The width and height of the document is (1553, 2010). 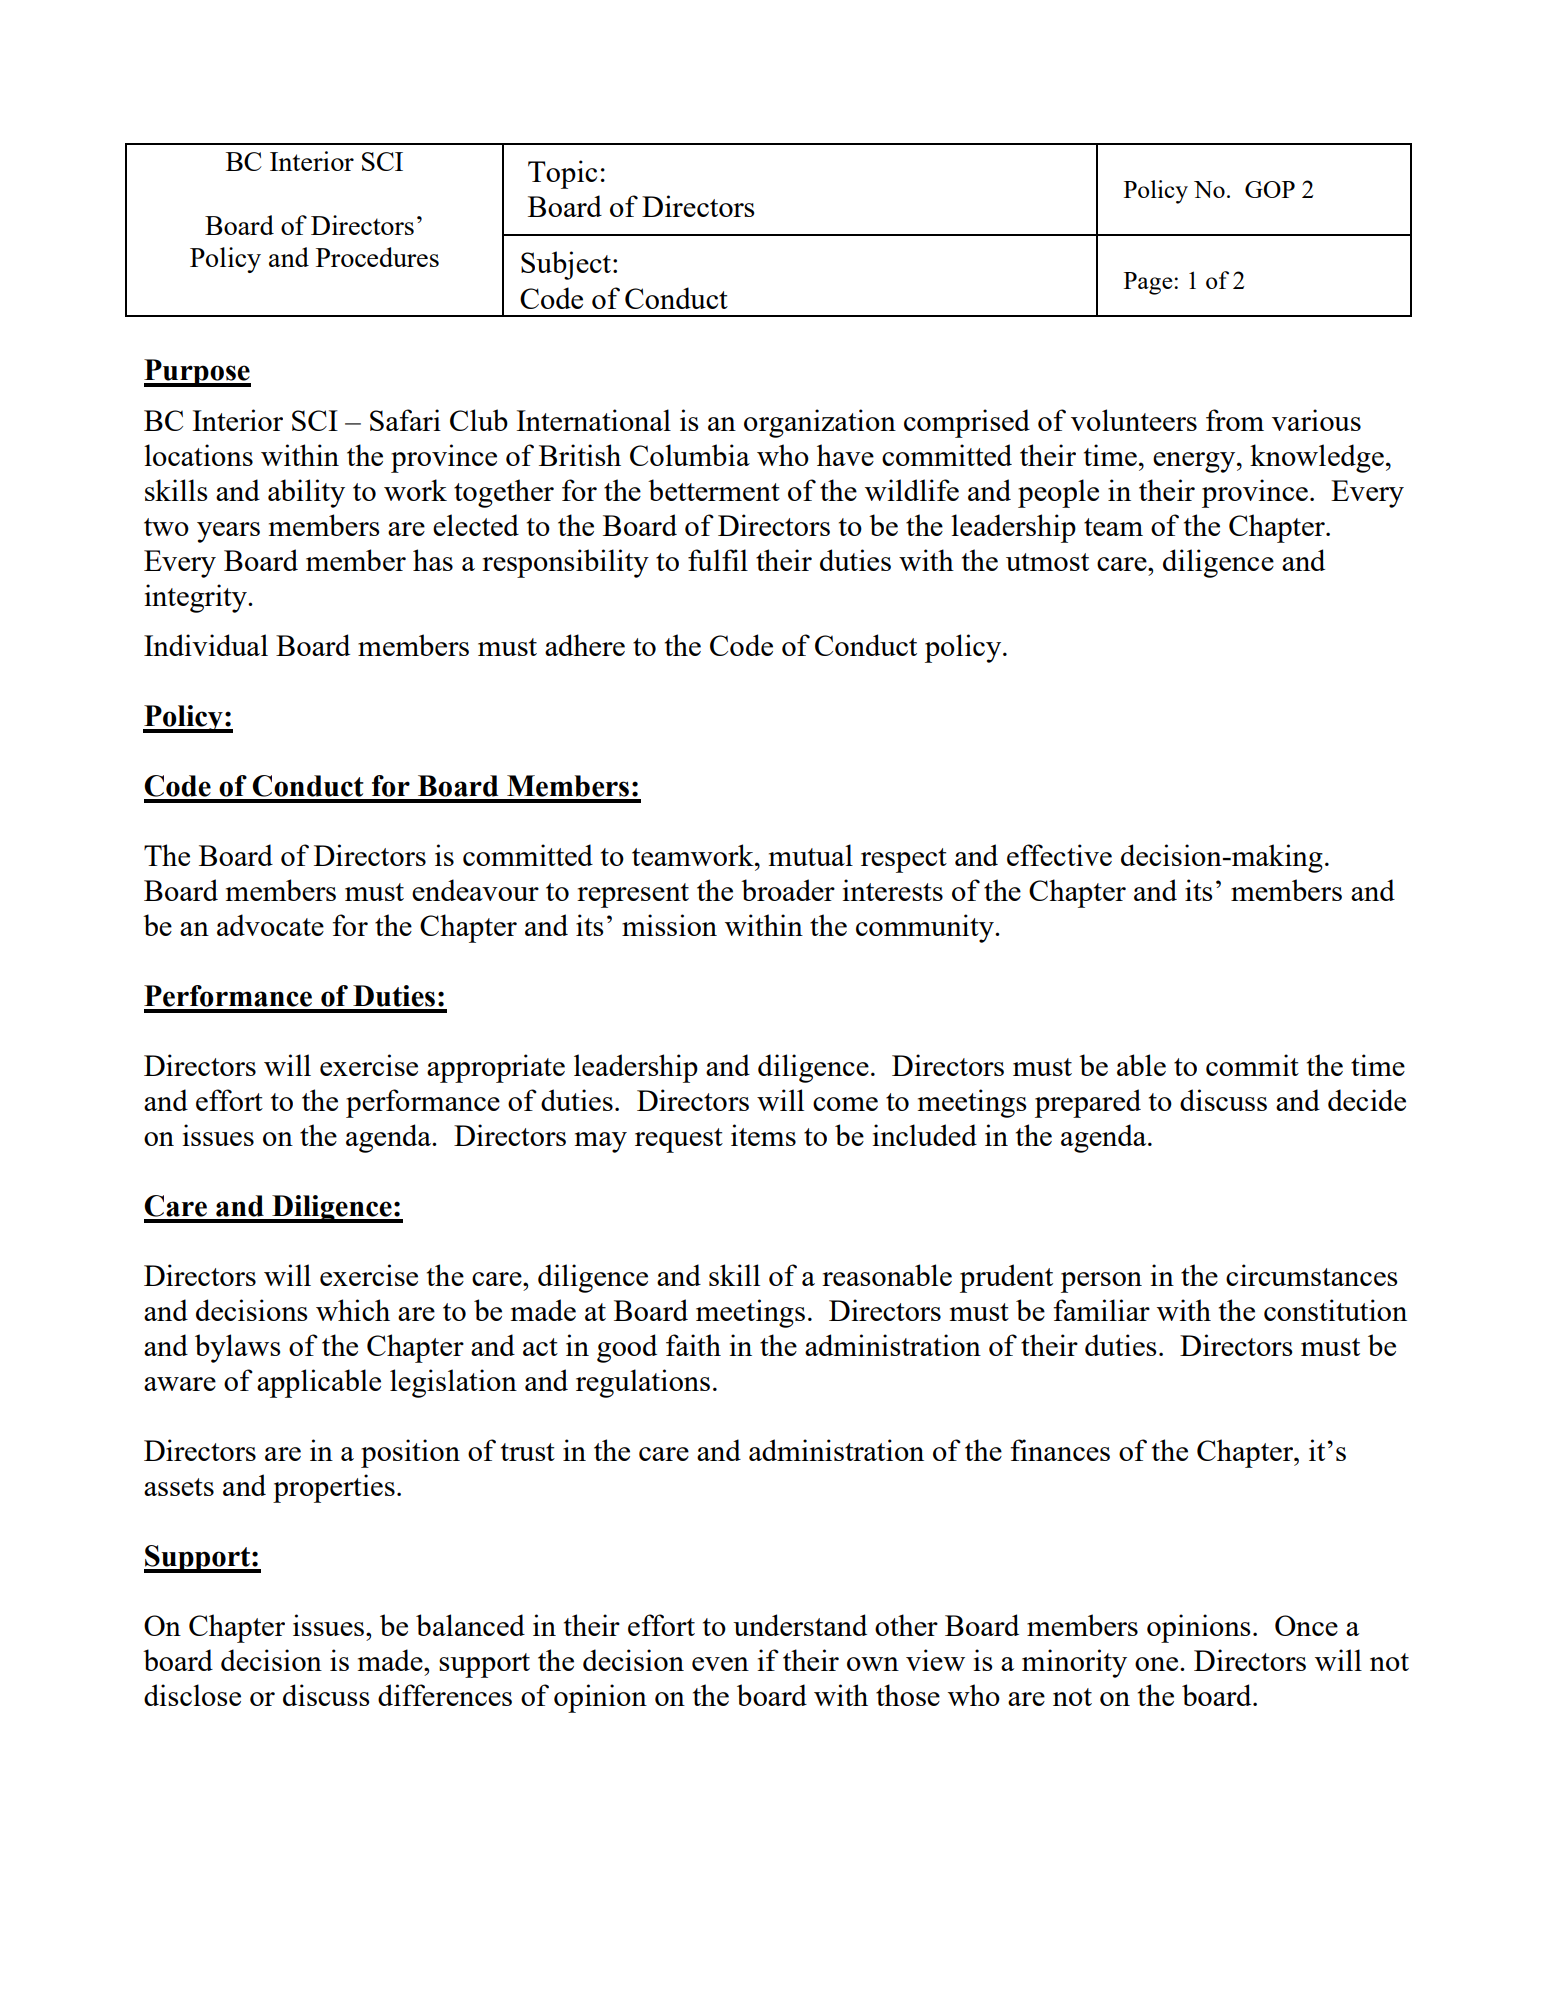 I want to click on years, so click(x=228, y=532).
